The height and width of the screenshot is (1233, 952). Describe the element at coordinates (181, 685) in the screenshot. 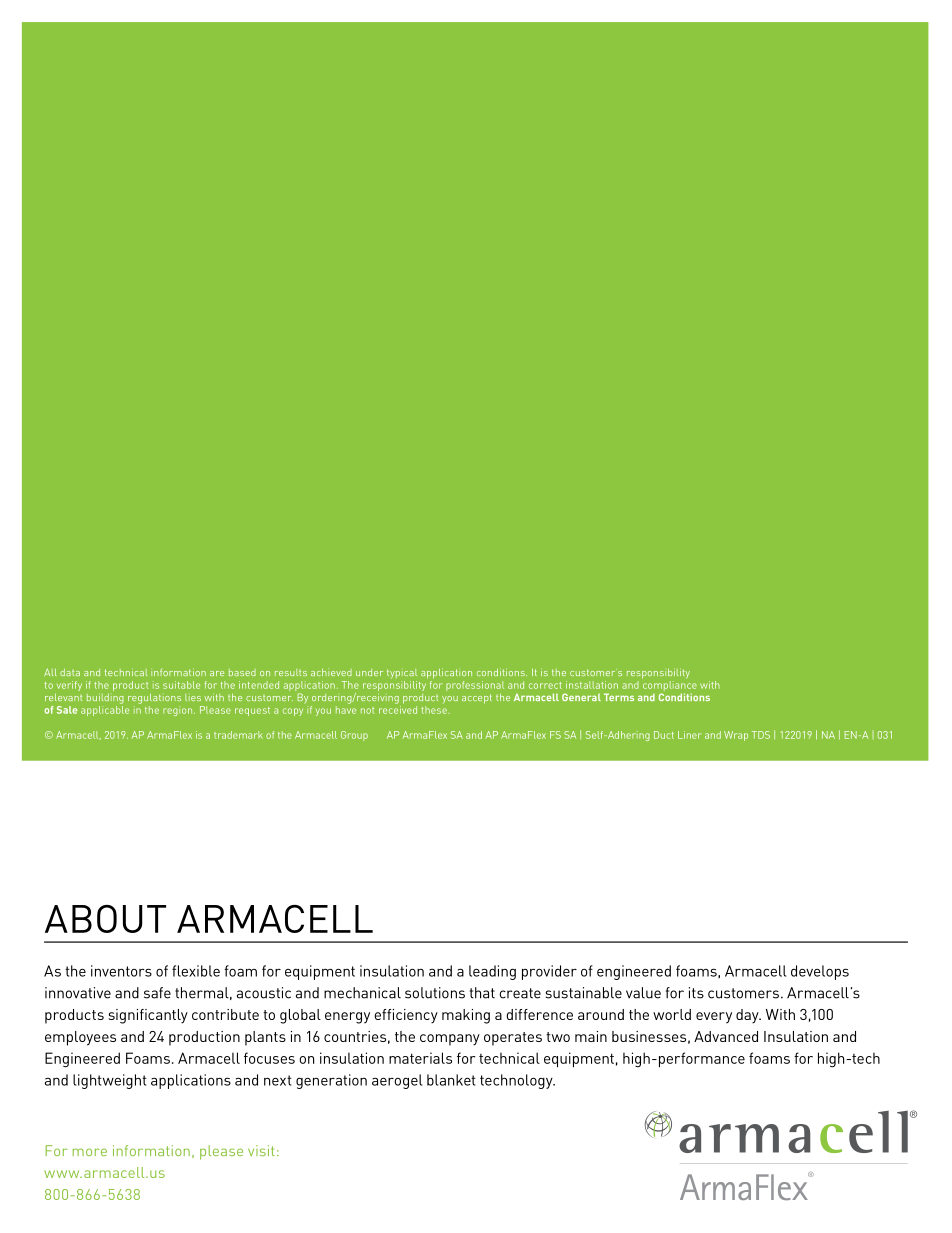

I see `suitable` at that location.
